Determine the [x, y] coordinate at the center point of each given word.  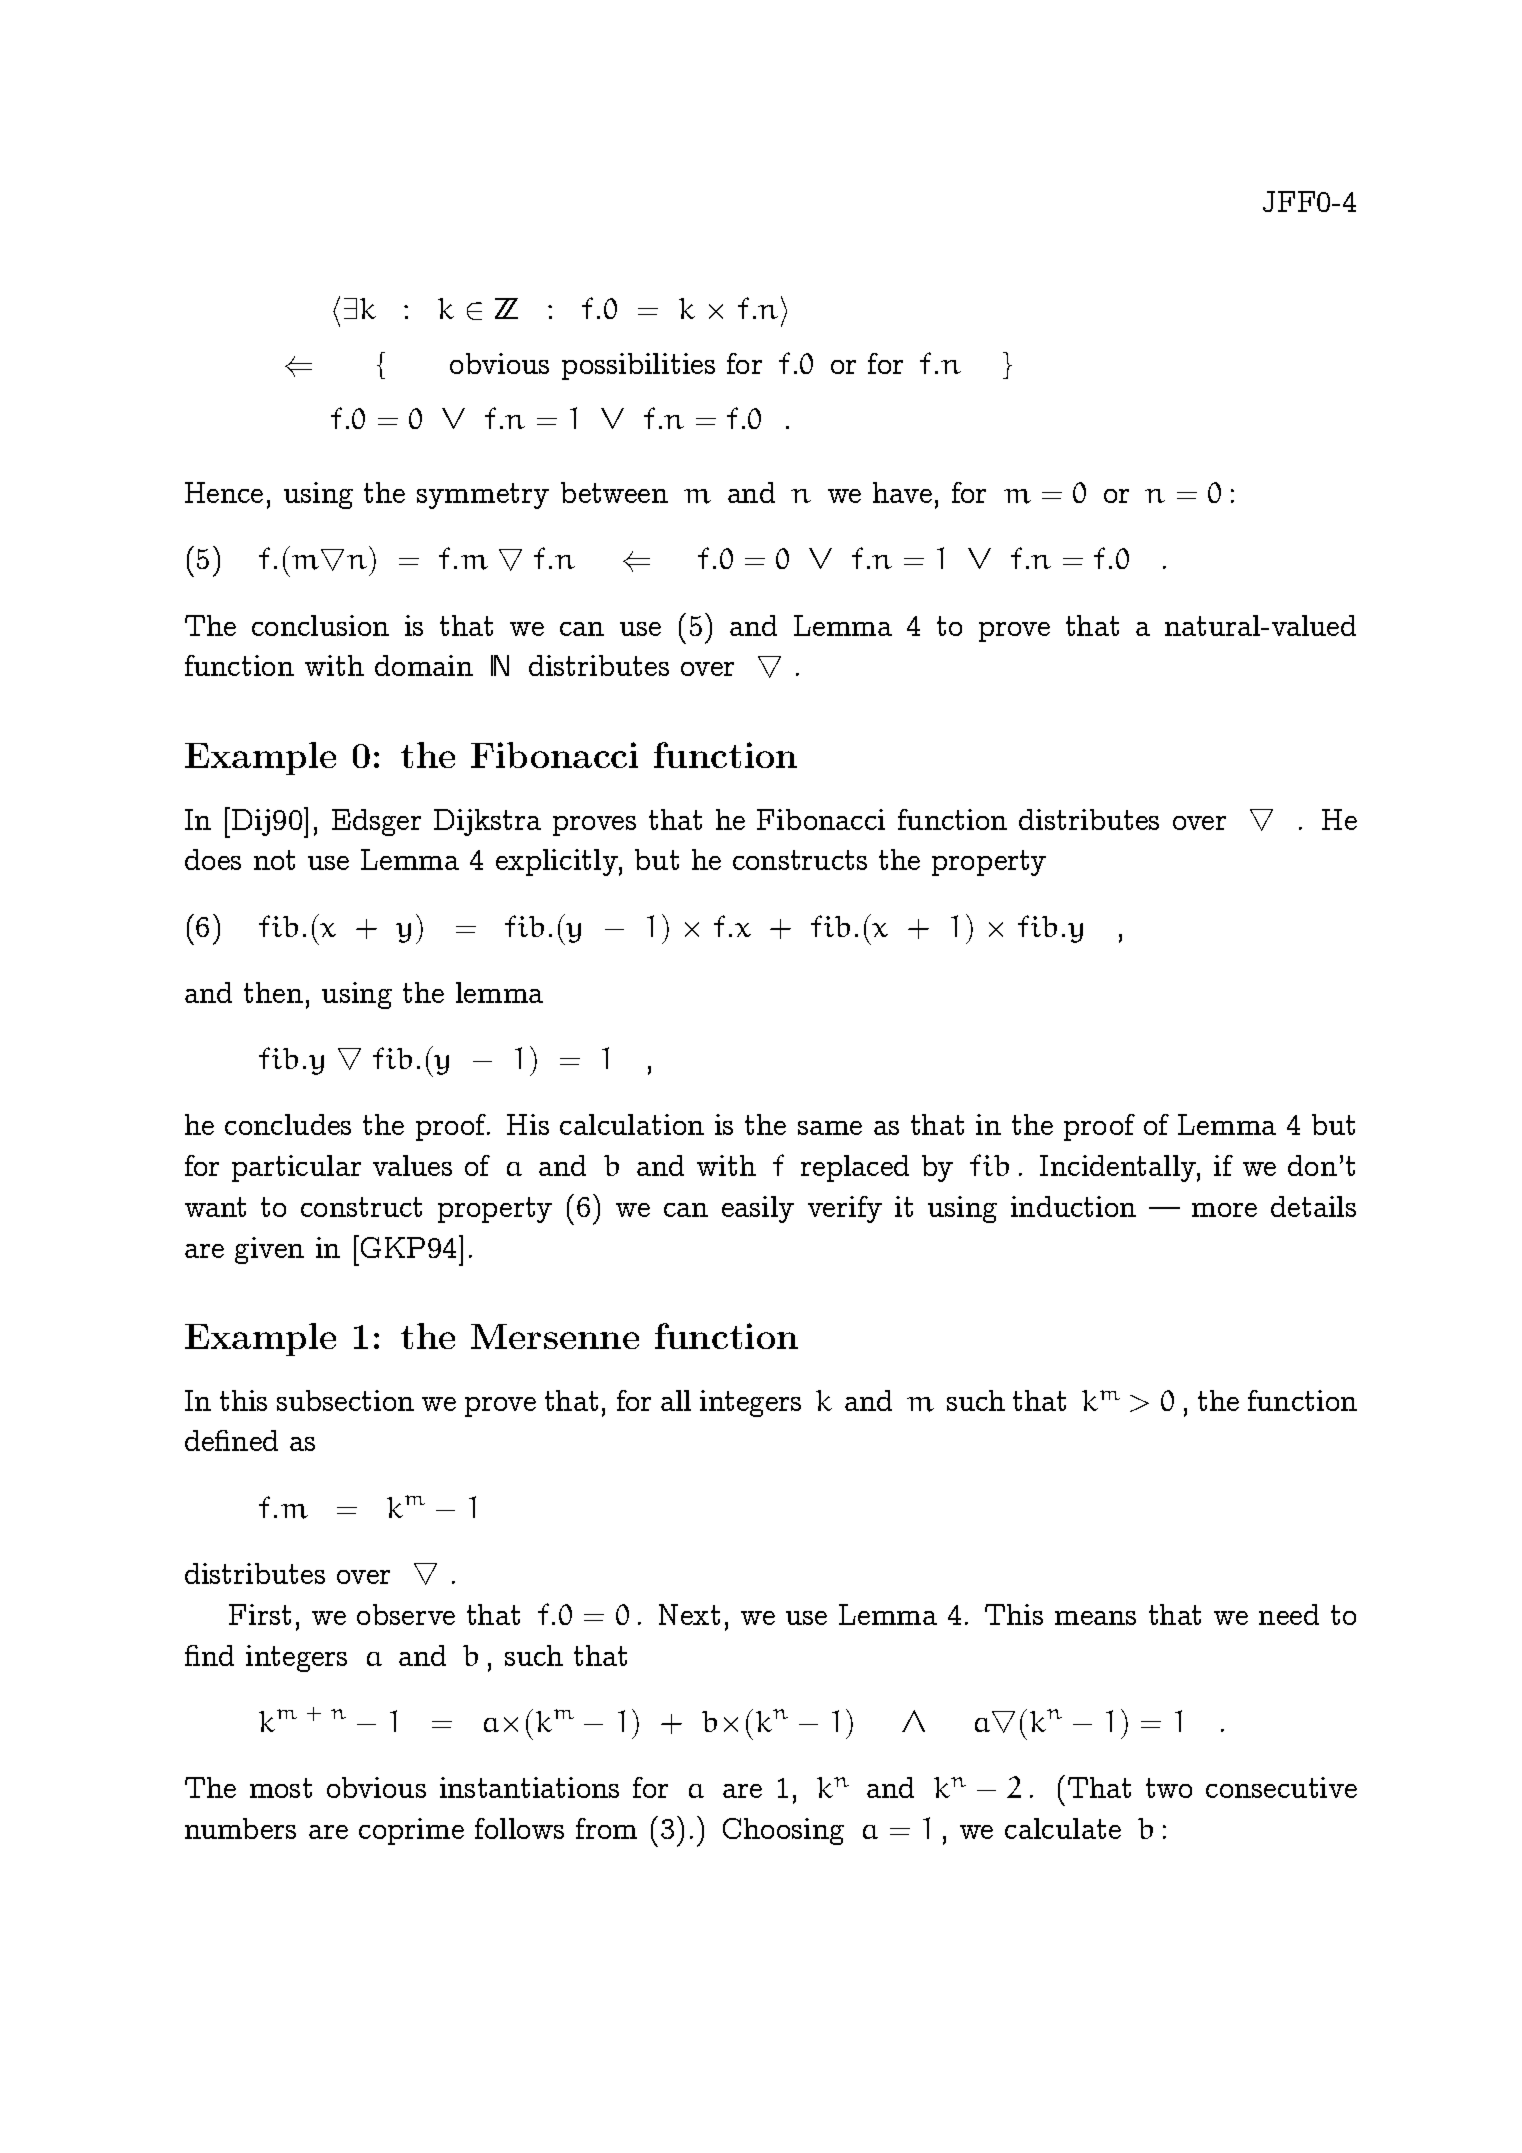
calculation [632, 1124]
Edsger [376, 822]
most [281, 1788]
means [1095, 1618]
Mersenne [555, 1336]
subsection [345, 1400]
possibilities [638, 366]
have [902, 492]
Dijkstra [487, 822]
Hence [224, 492]
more [1224, 1210]
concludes [288, 1124]
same [830, 1128]
